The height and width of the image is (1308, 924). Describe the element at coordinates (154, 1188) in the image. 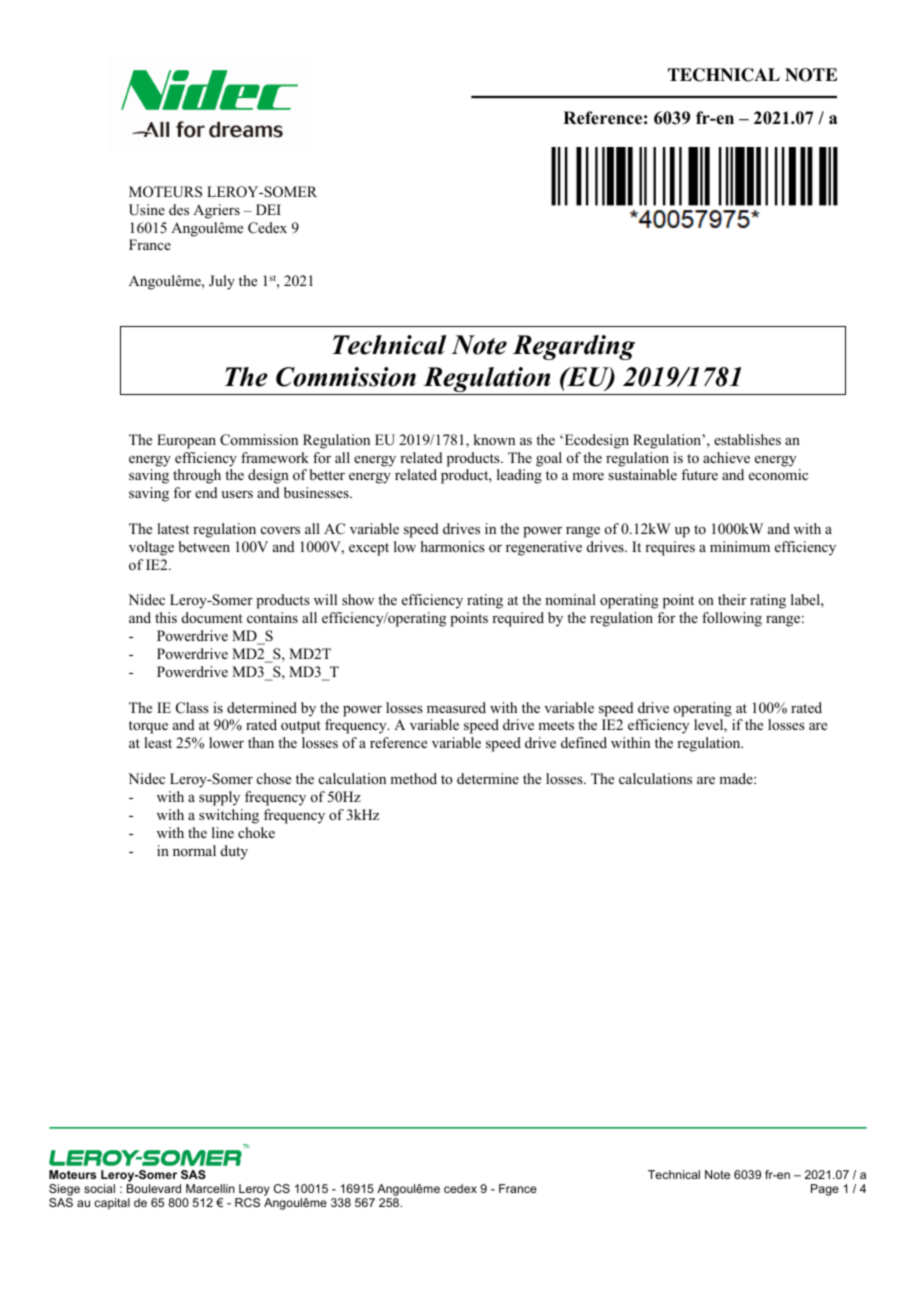

I see `Boulevard` at that location.
